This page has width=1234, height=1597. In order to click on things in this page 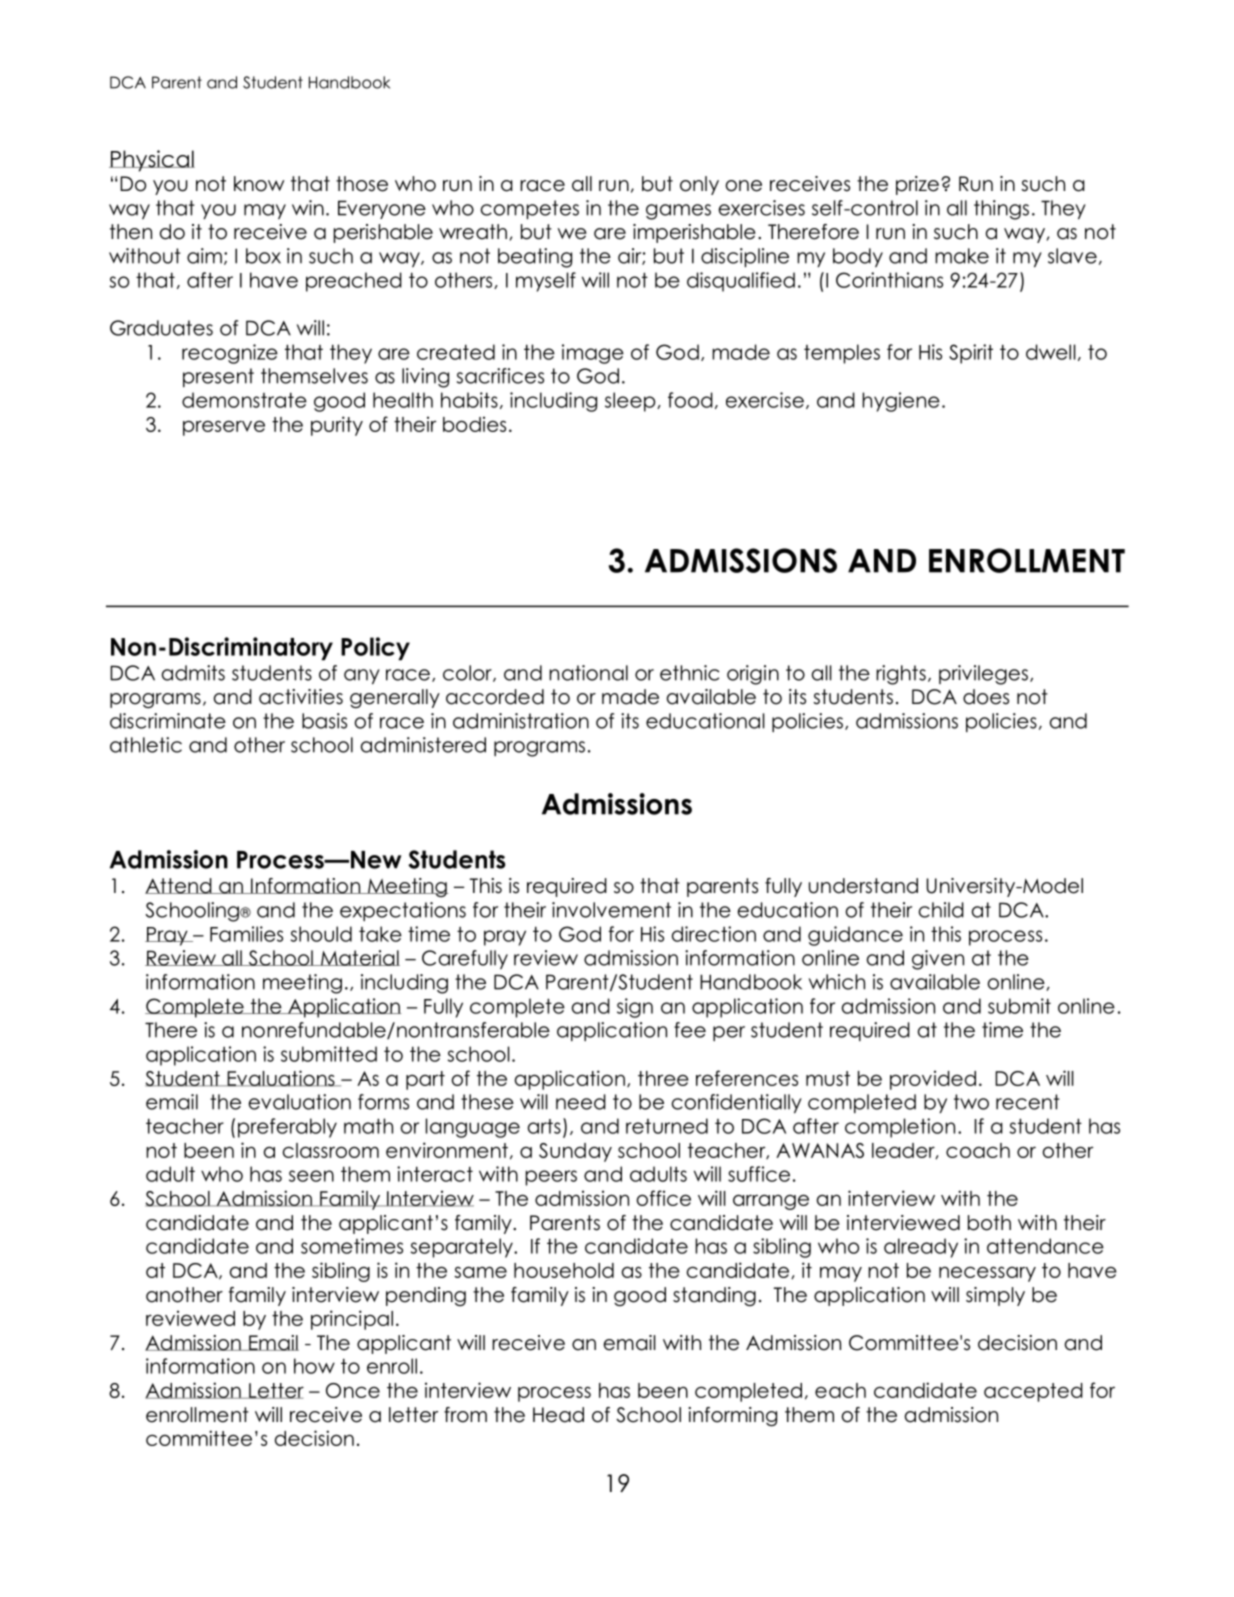, I will do `click(1001, 210)`.
